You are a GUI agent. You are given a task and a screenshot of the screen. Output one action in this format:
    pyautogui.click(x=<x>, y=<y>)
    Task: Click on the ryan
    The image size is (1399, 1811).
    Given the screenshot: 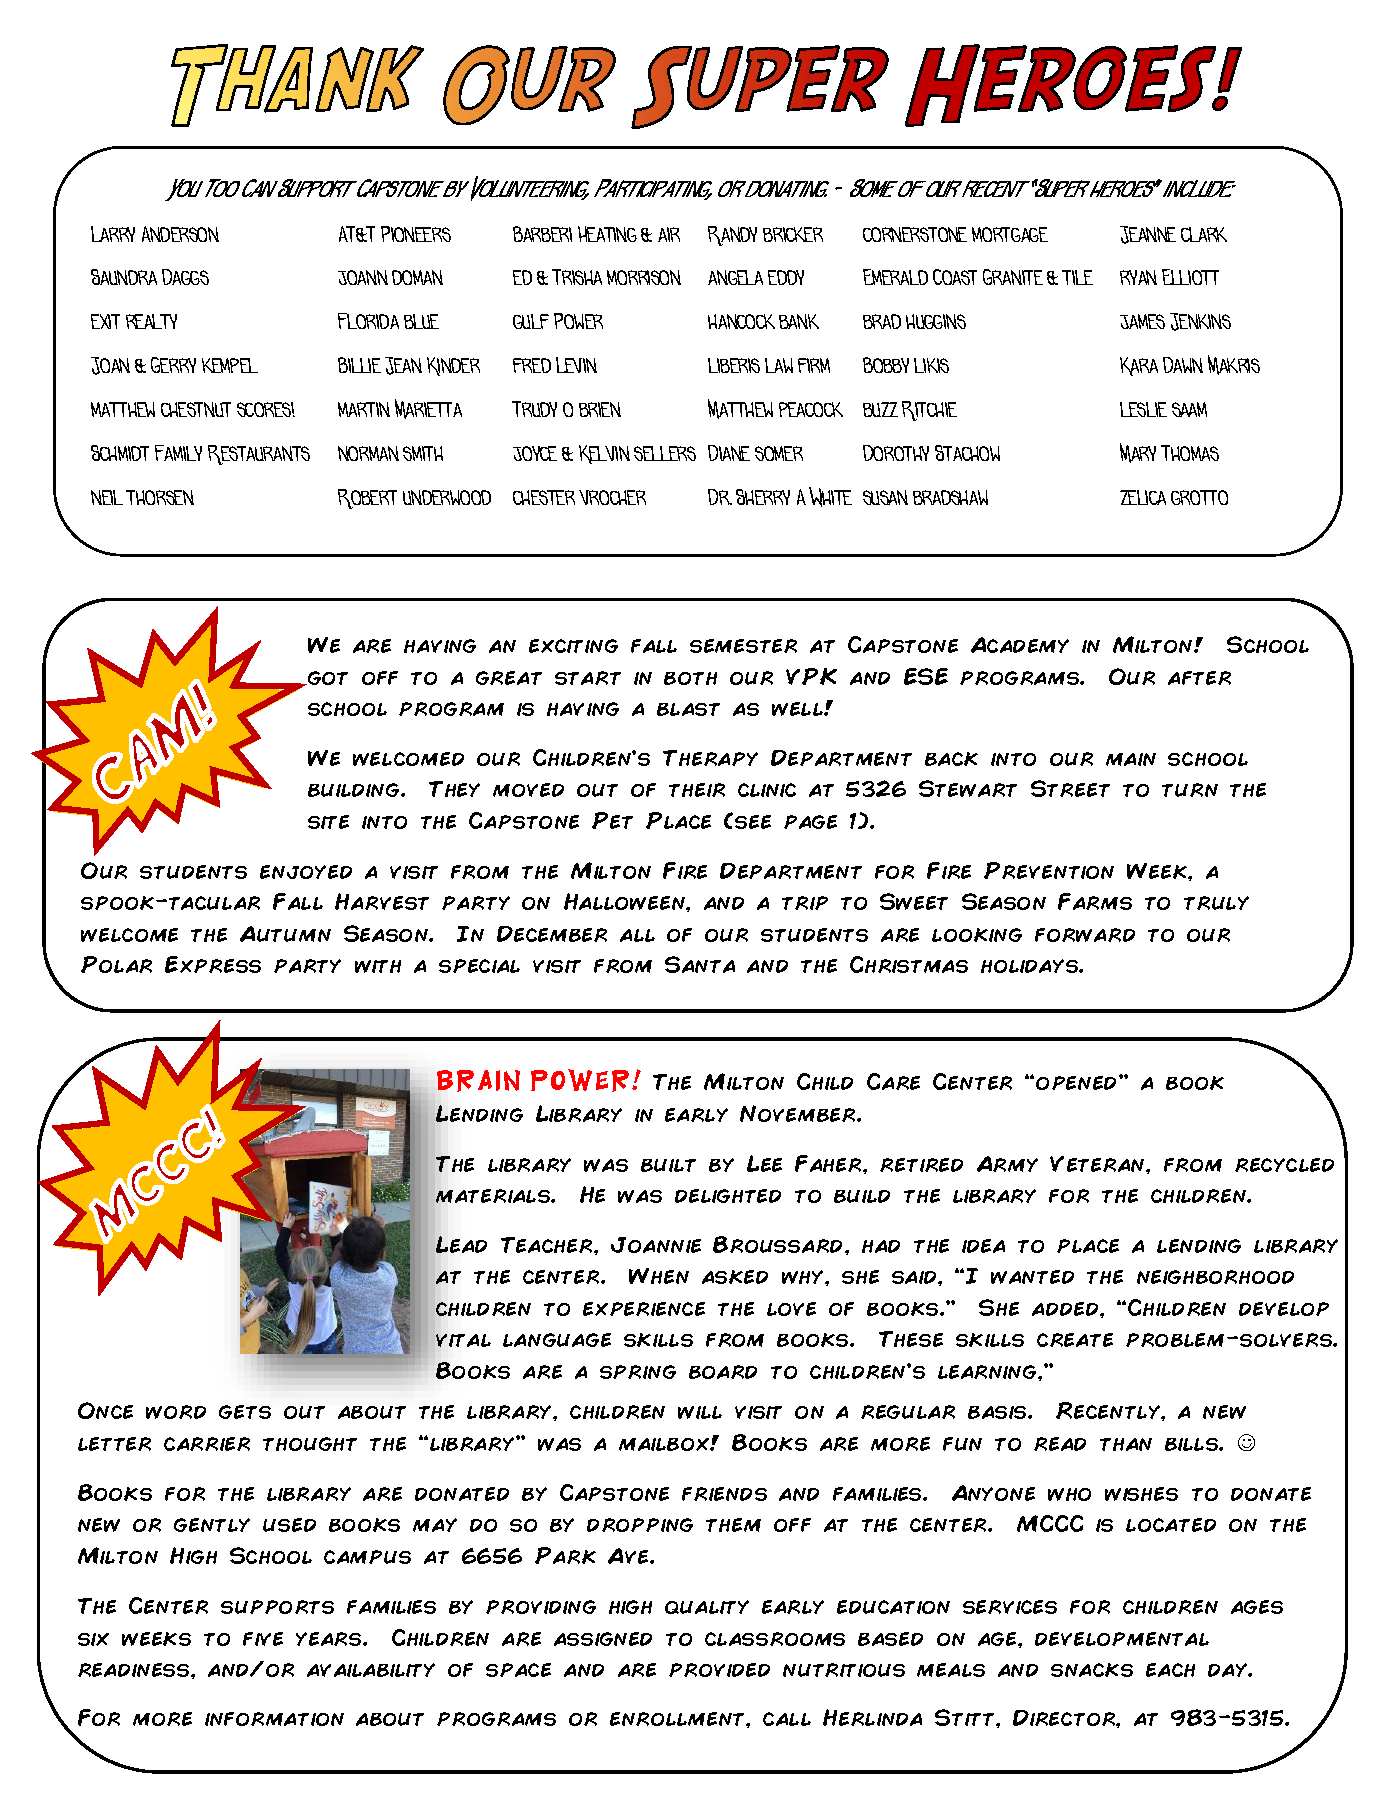 What is the action you would take?
    pyautogui.click(x=1138, y=277)
